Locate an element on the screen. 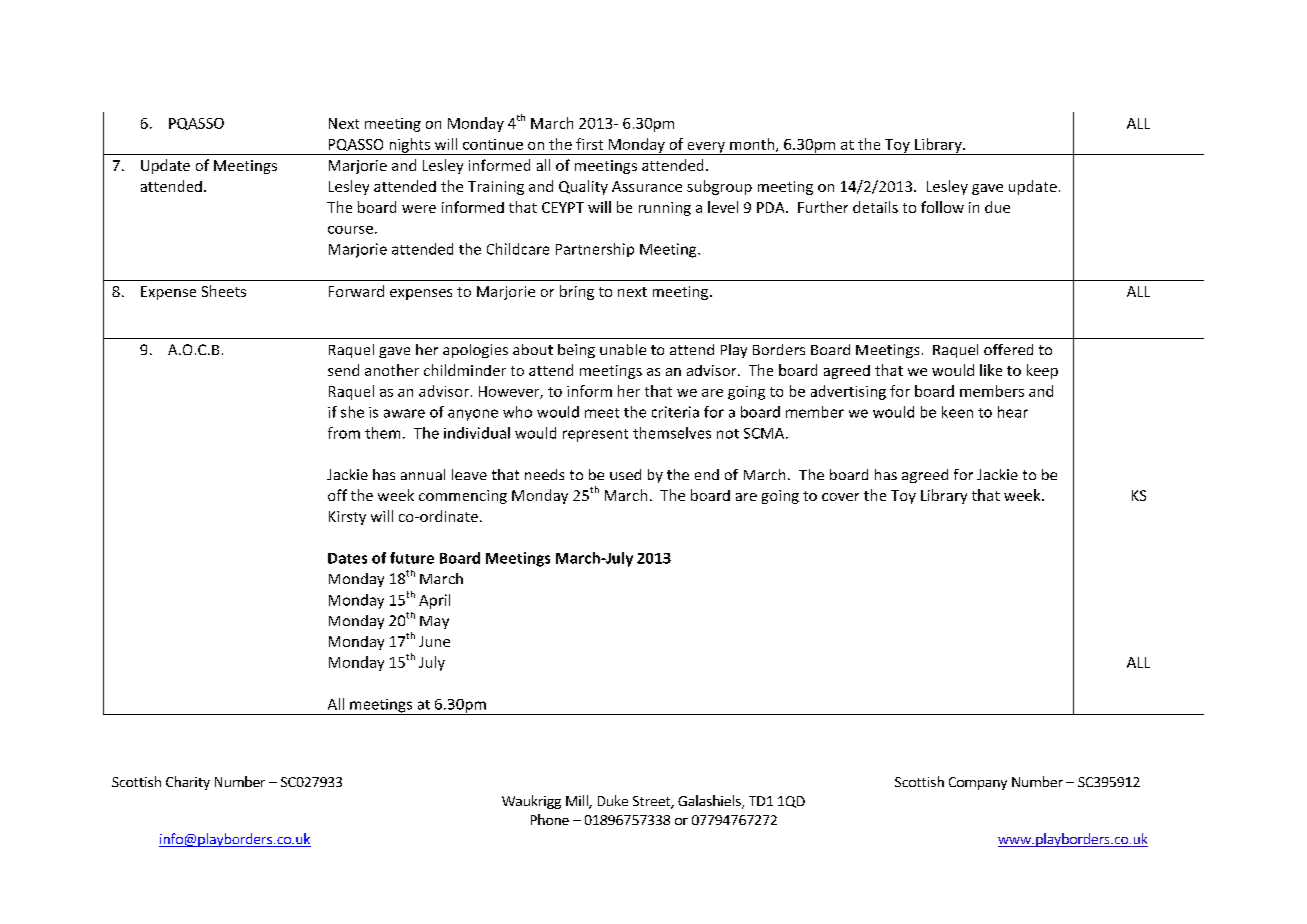 The width and height of the screenshot is (1307, 924). cover is located at coordinates (840, 497).
